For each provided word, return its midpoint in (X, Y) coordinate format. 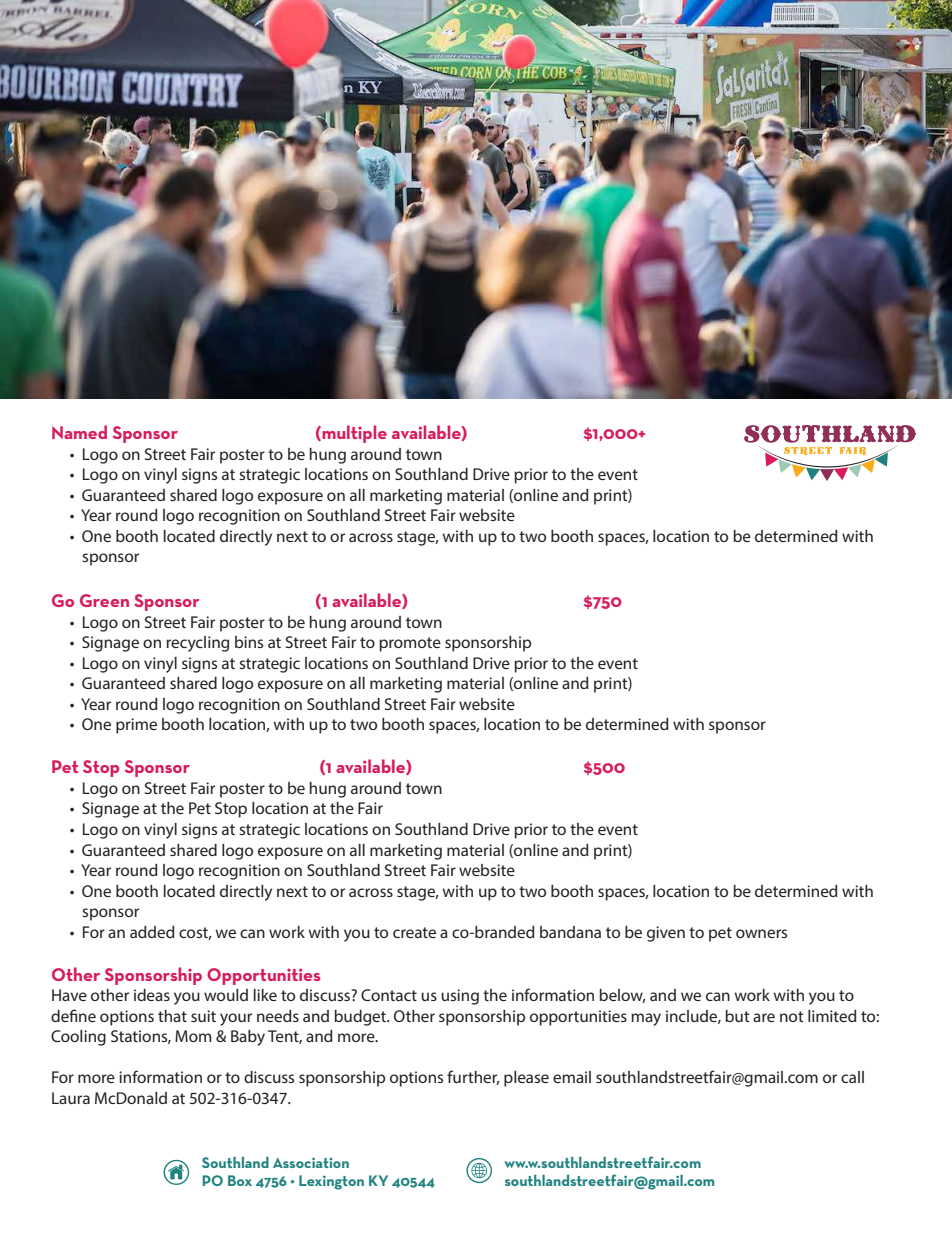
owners (761, 933)
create (414, 932)
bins (249, 642)
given (666, 934)
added (152, 932)
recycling (197, 644)
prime (136, 726)
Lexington (331, 1182)
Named (79, 432)
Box (240, 1180)
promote (410, 644)
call (852, 1077)
